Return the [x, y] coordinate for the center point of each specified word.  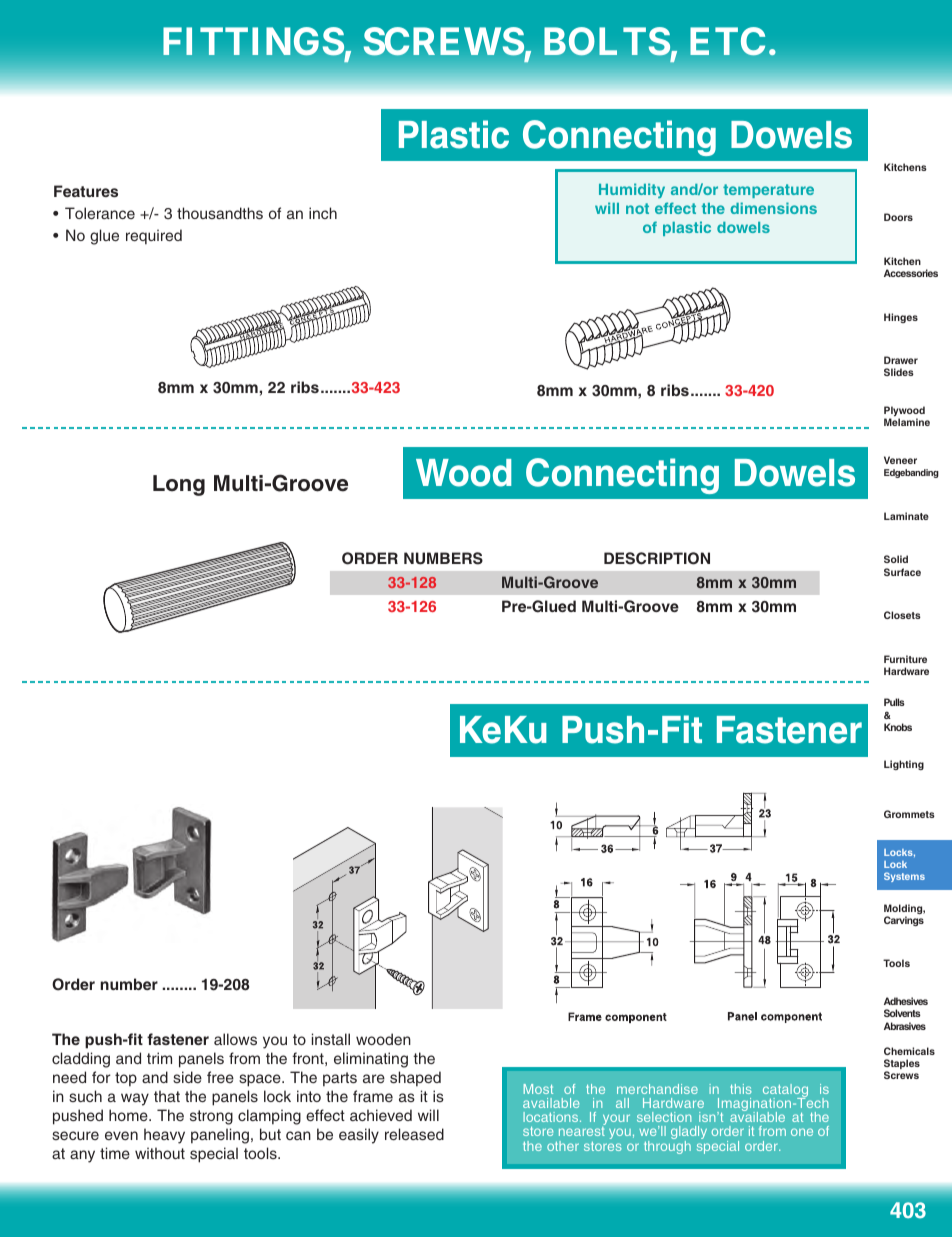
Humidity [632, 190]
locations [552, 1117]
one [802, 1132]
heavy [164, 1136]
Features [86, 191]
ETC [727, 41]
